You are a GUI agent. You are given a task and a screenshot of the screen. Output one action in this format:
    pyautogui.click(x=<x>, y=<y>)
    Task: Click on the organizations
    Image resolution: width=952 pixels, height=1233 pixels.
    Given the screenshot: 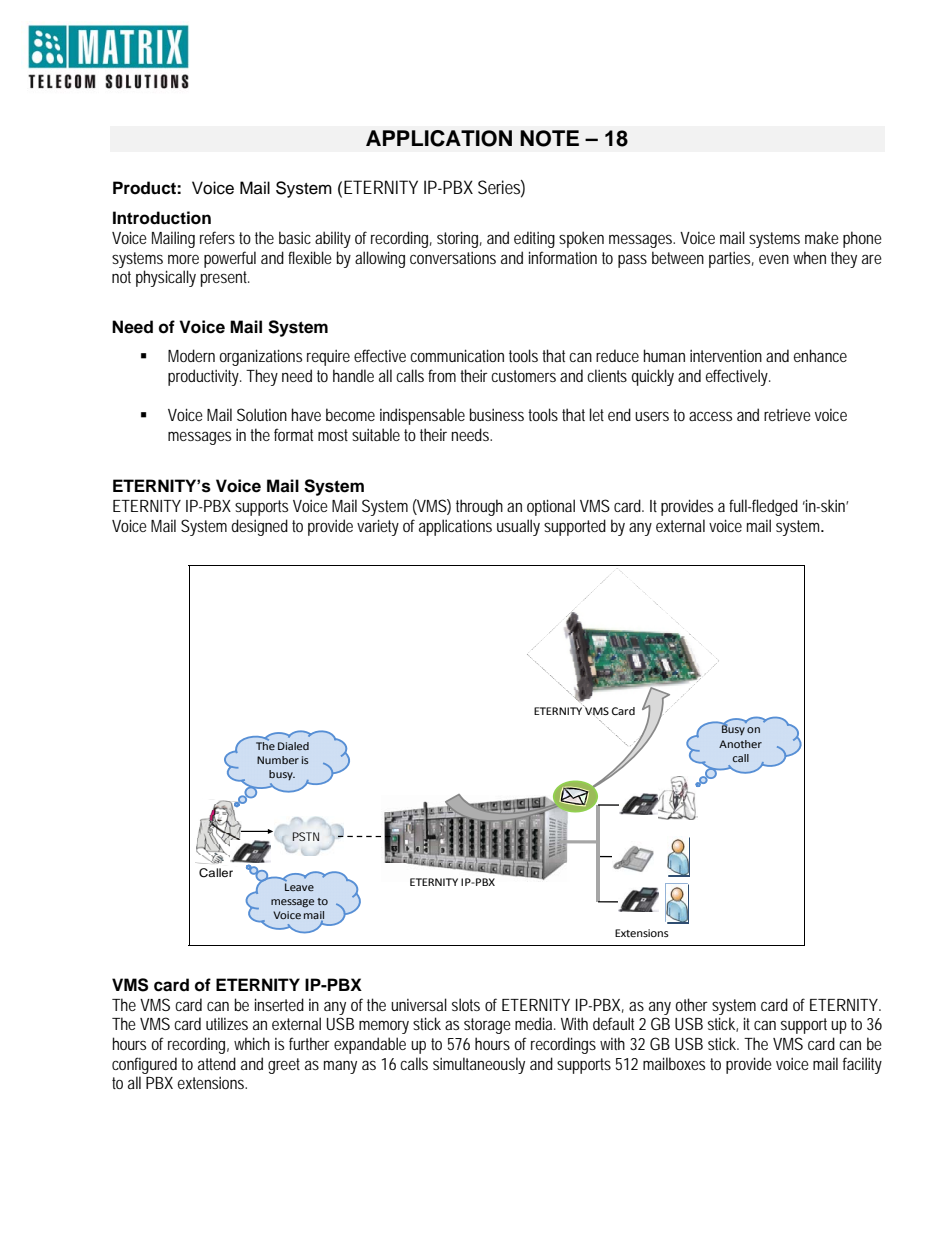 What is the action you would take?
    pyautogui.click(x=260, y=357)
